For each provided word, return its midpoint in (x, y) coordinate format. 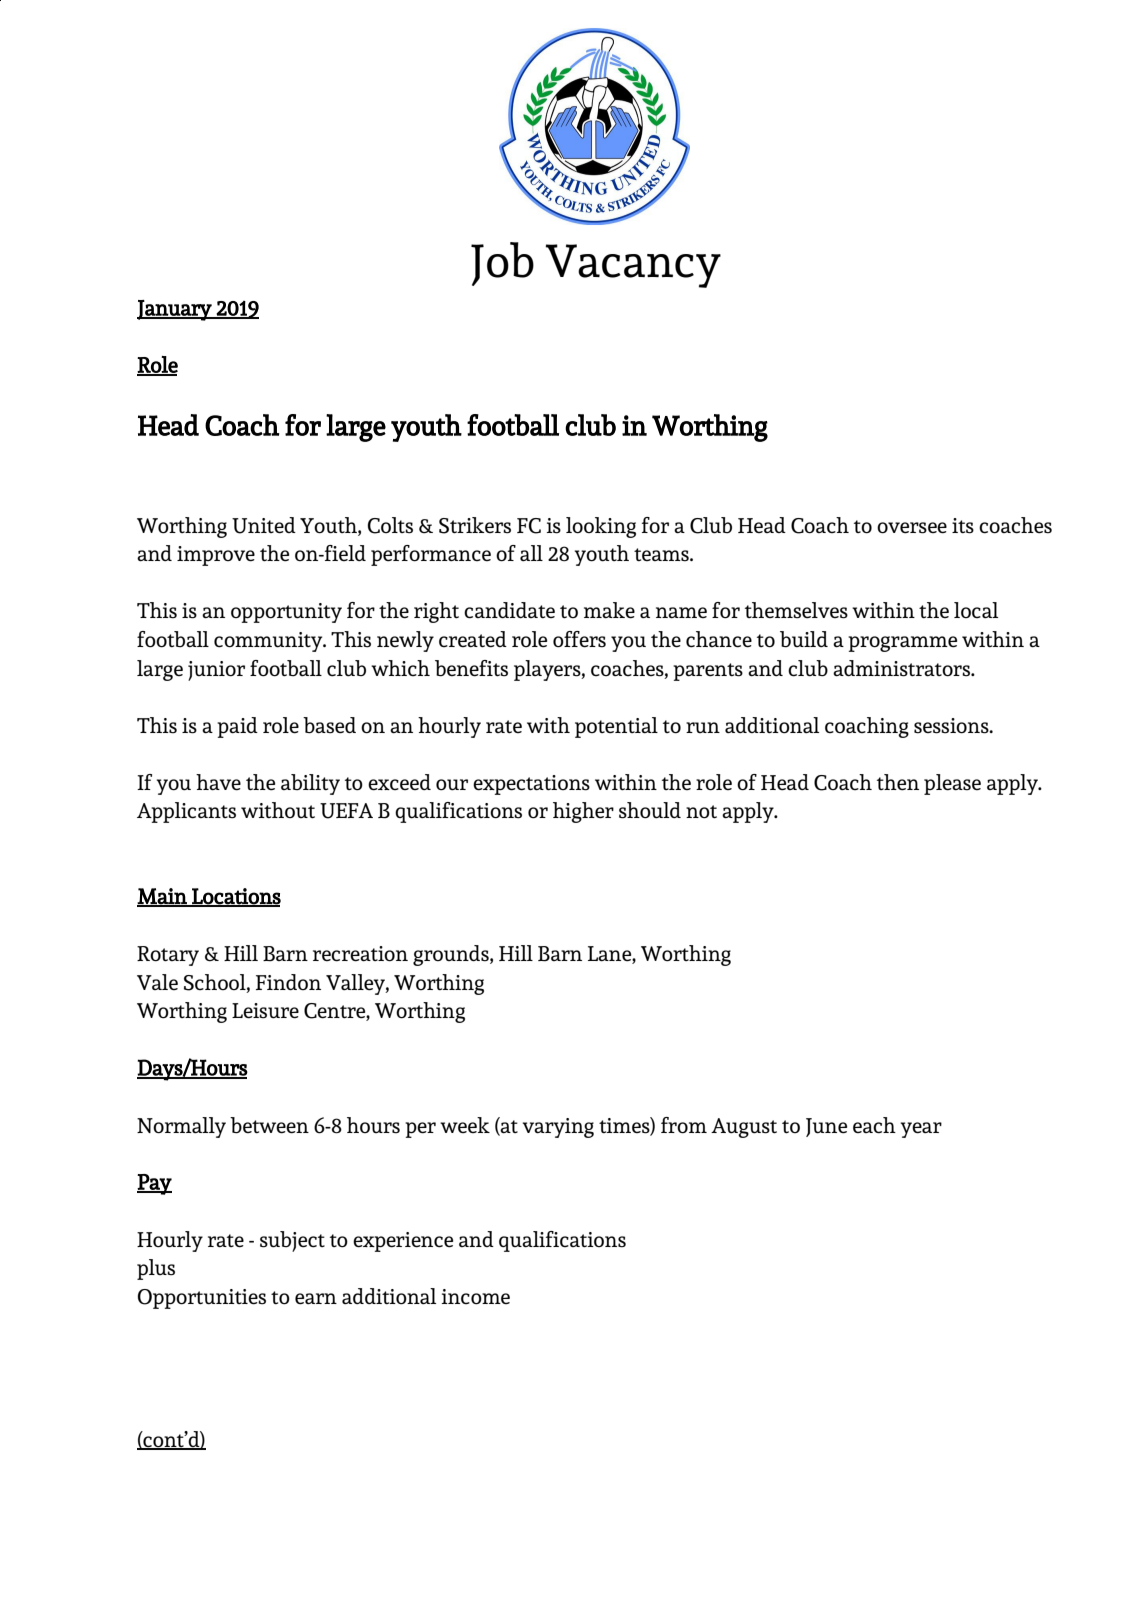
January (175, 310)
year (921, 1130)
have (218, 782)
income (476, 1297)
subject (292, 1241)
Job (502, 264)
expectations (531, 785)
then (898, 782)
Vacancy (633, 266)
